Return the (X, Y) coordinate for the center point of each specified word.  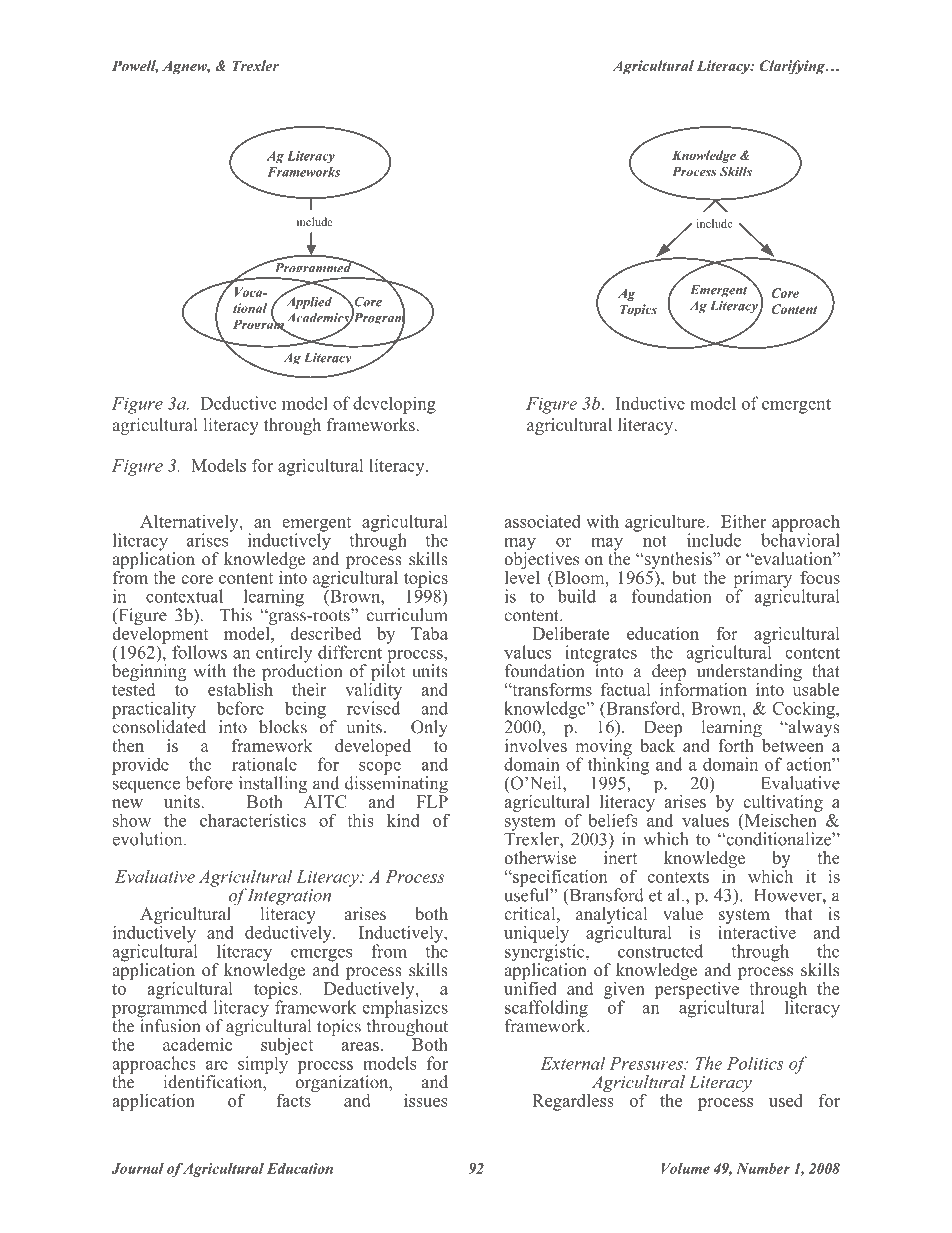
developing (394, 405)
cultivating (783, 804)
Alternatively (190, 524)
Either (743, 521)
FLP (432, 800)
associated (542, 521)
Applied (308, 301)
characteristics (253, 820)
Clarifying (793, 67)
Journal (138, 1168)
